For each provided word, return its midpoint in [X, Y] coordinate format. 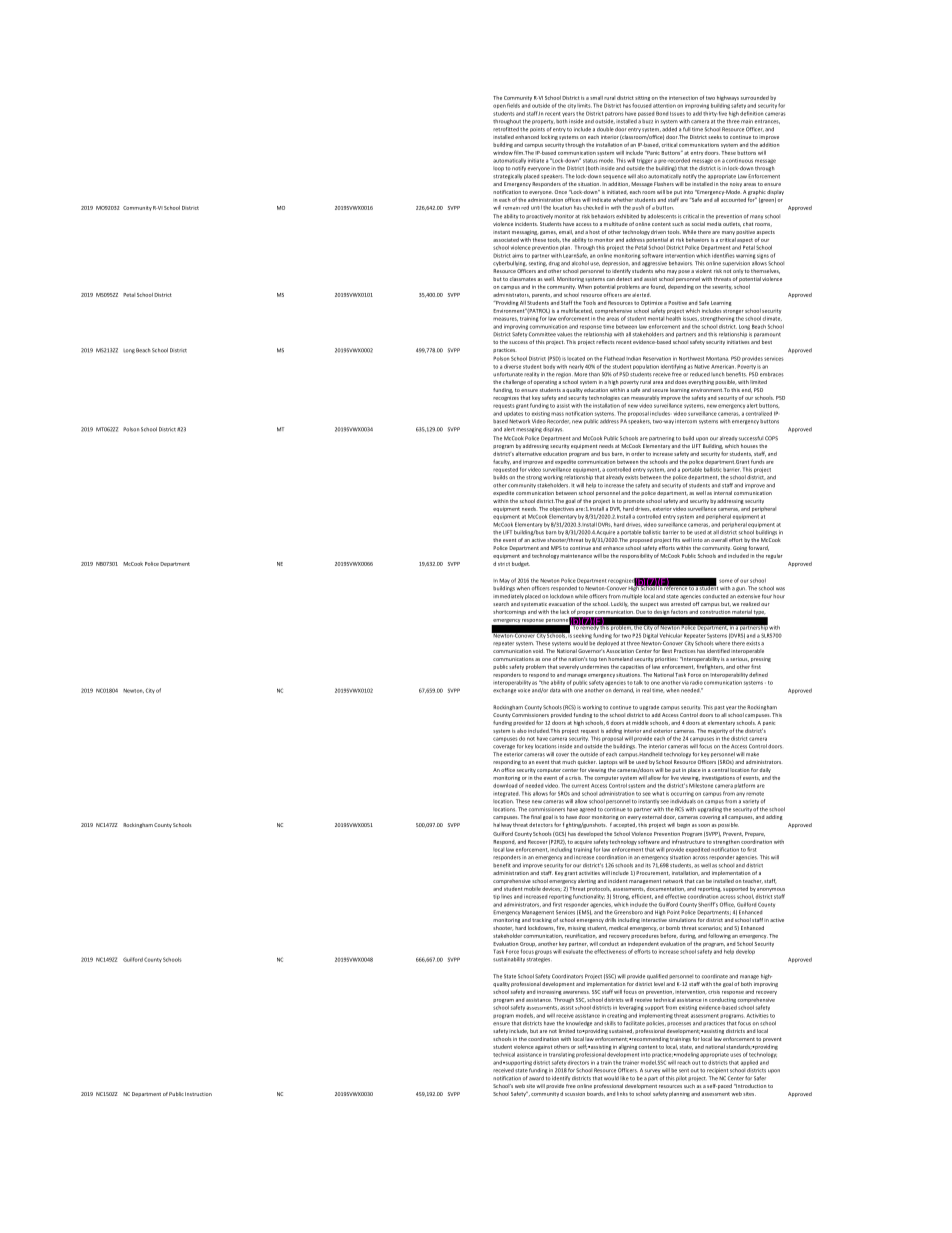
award [536, 1078]
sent [684, 1071]
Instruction [198, 1094]
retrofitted [506, 129]
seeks [715, 137]
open [499, 106]
